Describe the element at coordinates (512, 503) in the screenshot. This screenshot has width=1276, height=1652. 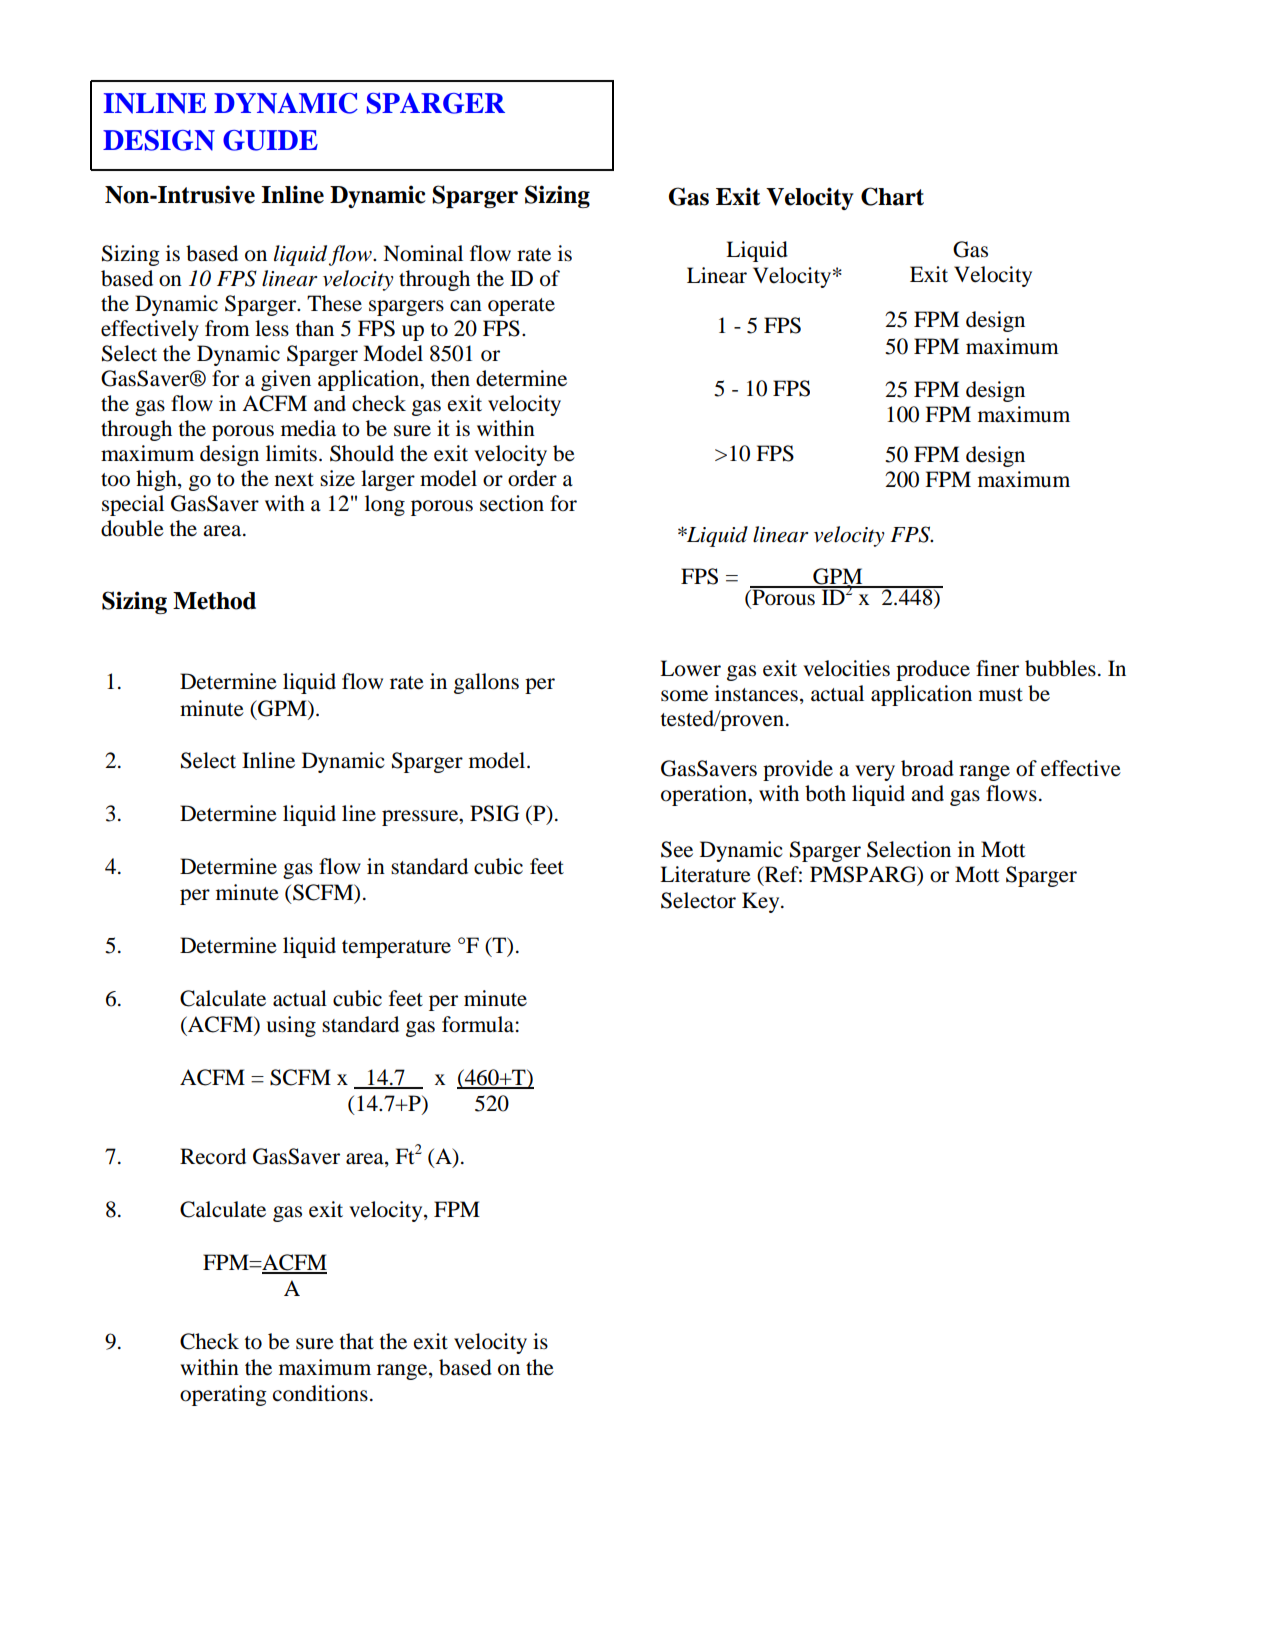
I see `section` at that location.
